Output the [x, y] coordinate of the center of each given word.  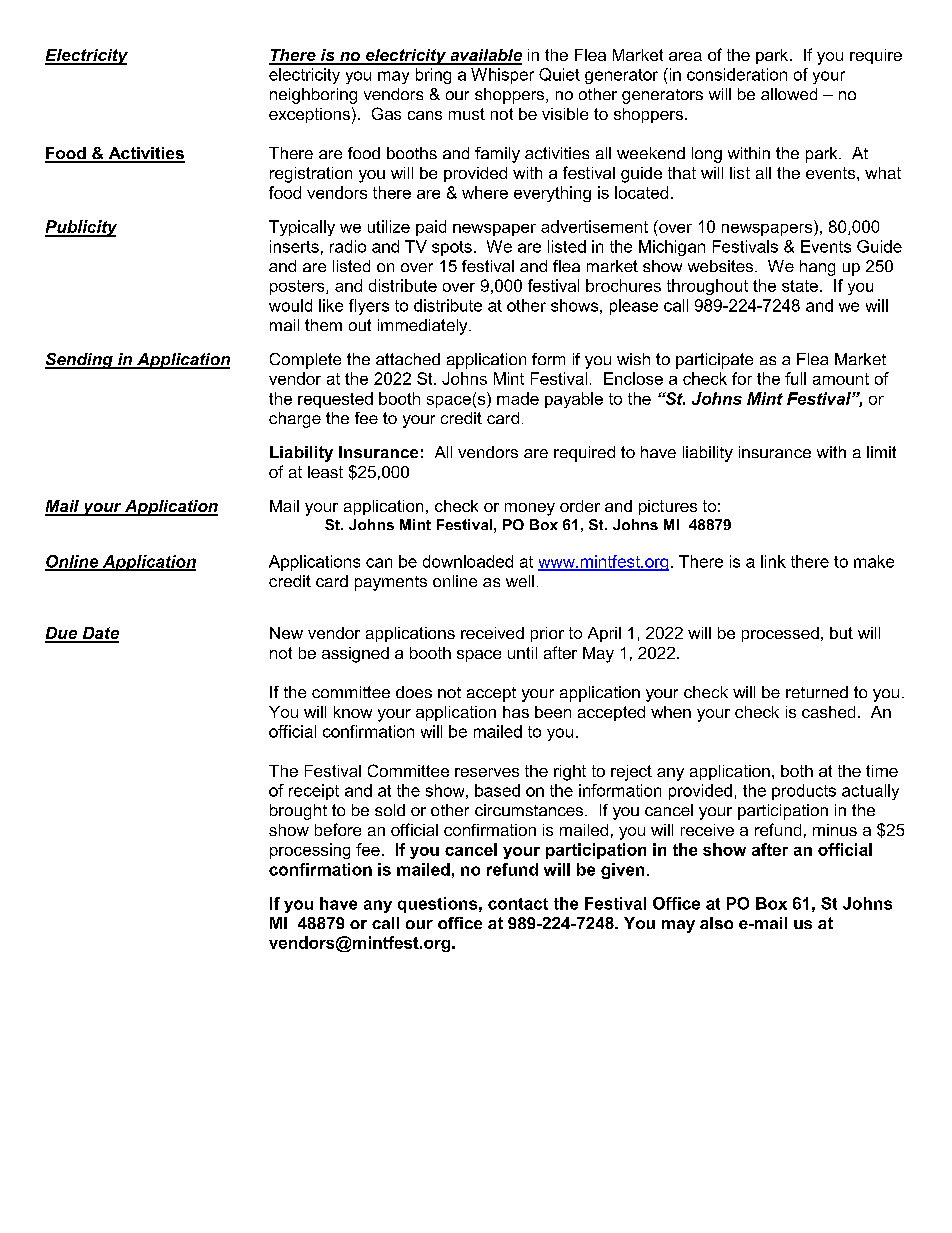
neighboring [313, 96]
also [716, 923]
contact [518, 904]
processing [310, 851]
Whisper [502, 76]
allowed [789, 94]
